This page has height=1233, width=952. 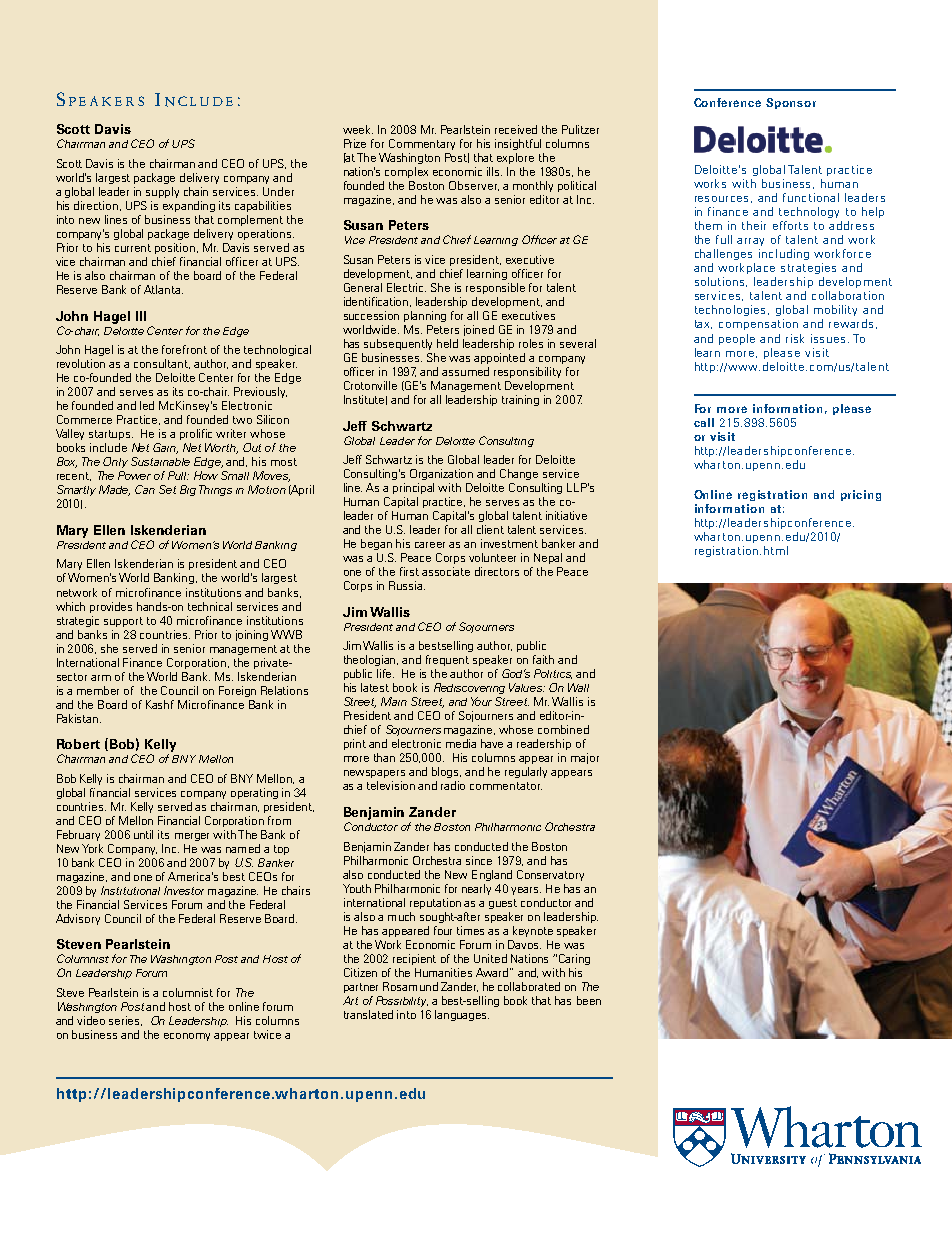 I want to click on pricing, so click(x=861, y=495).
